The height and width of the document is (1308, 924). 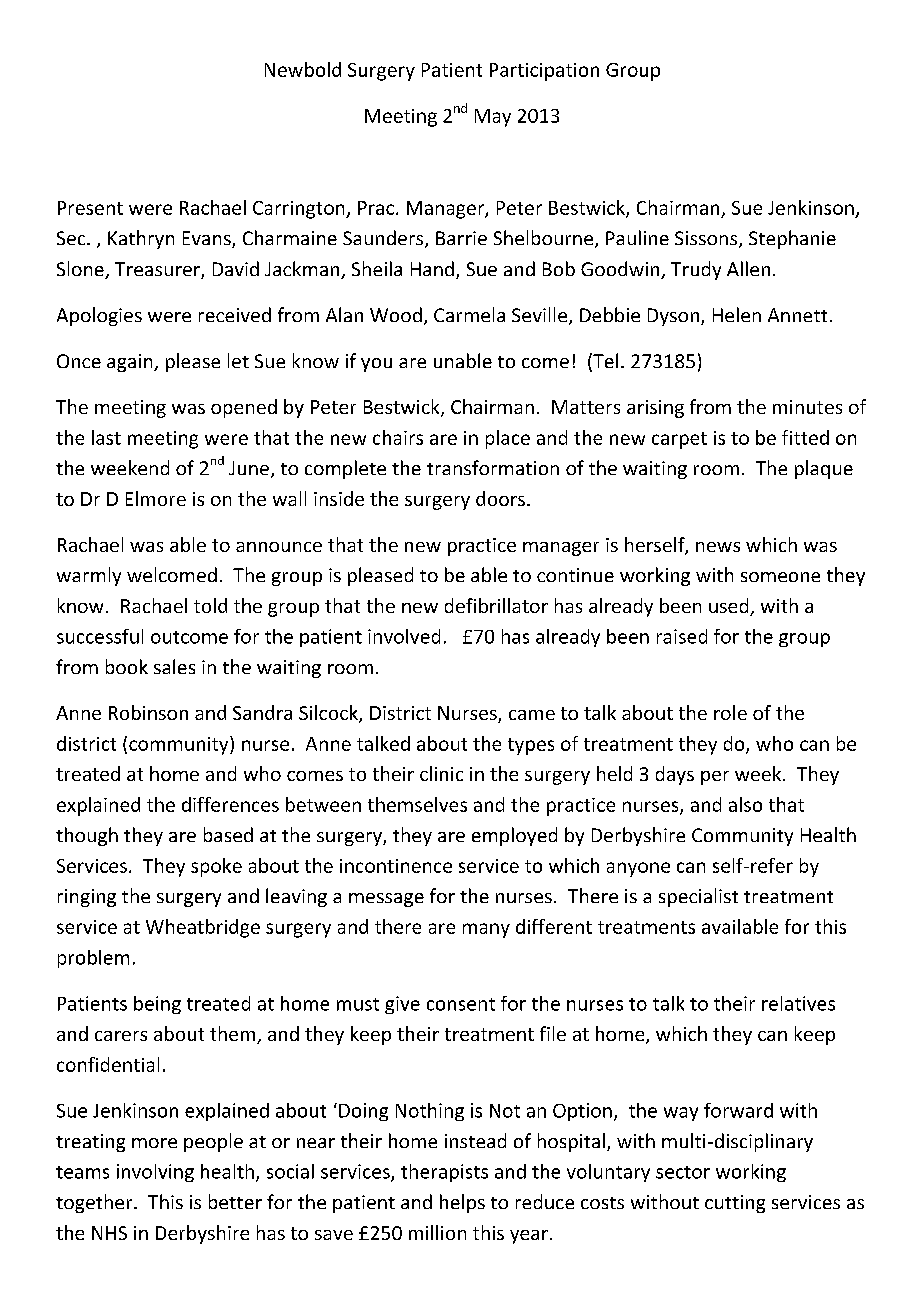 What do you see at coordinates (493, 118) in the document?
I see `May` at bounding box center [493, 118].
